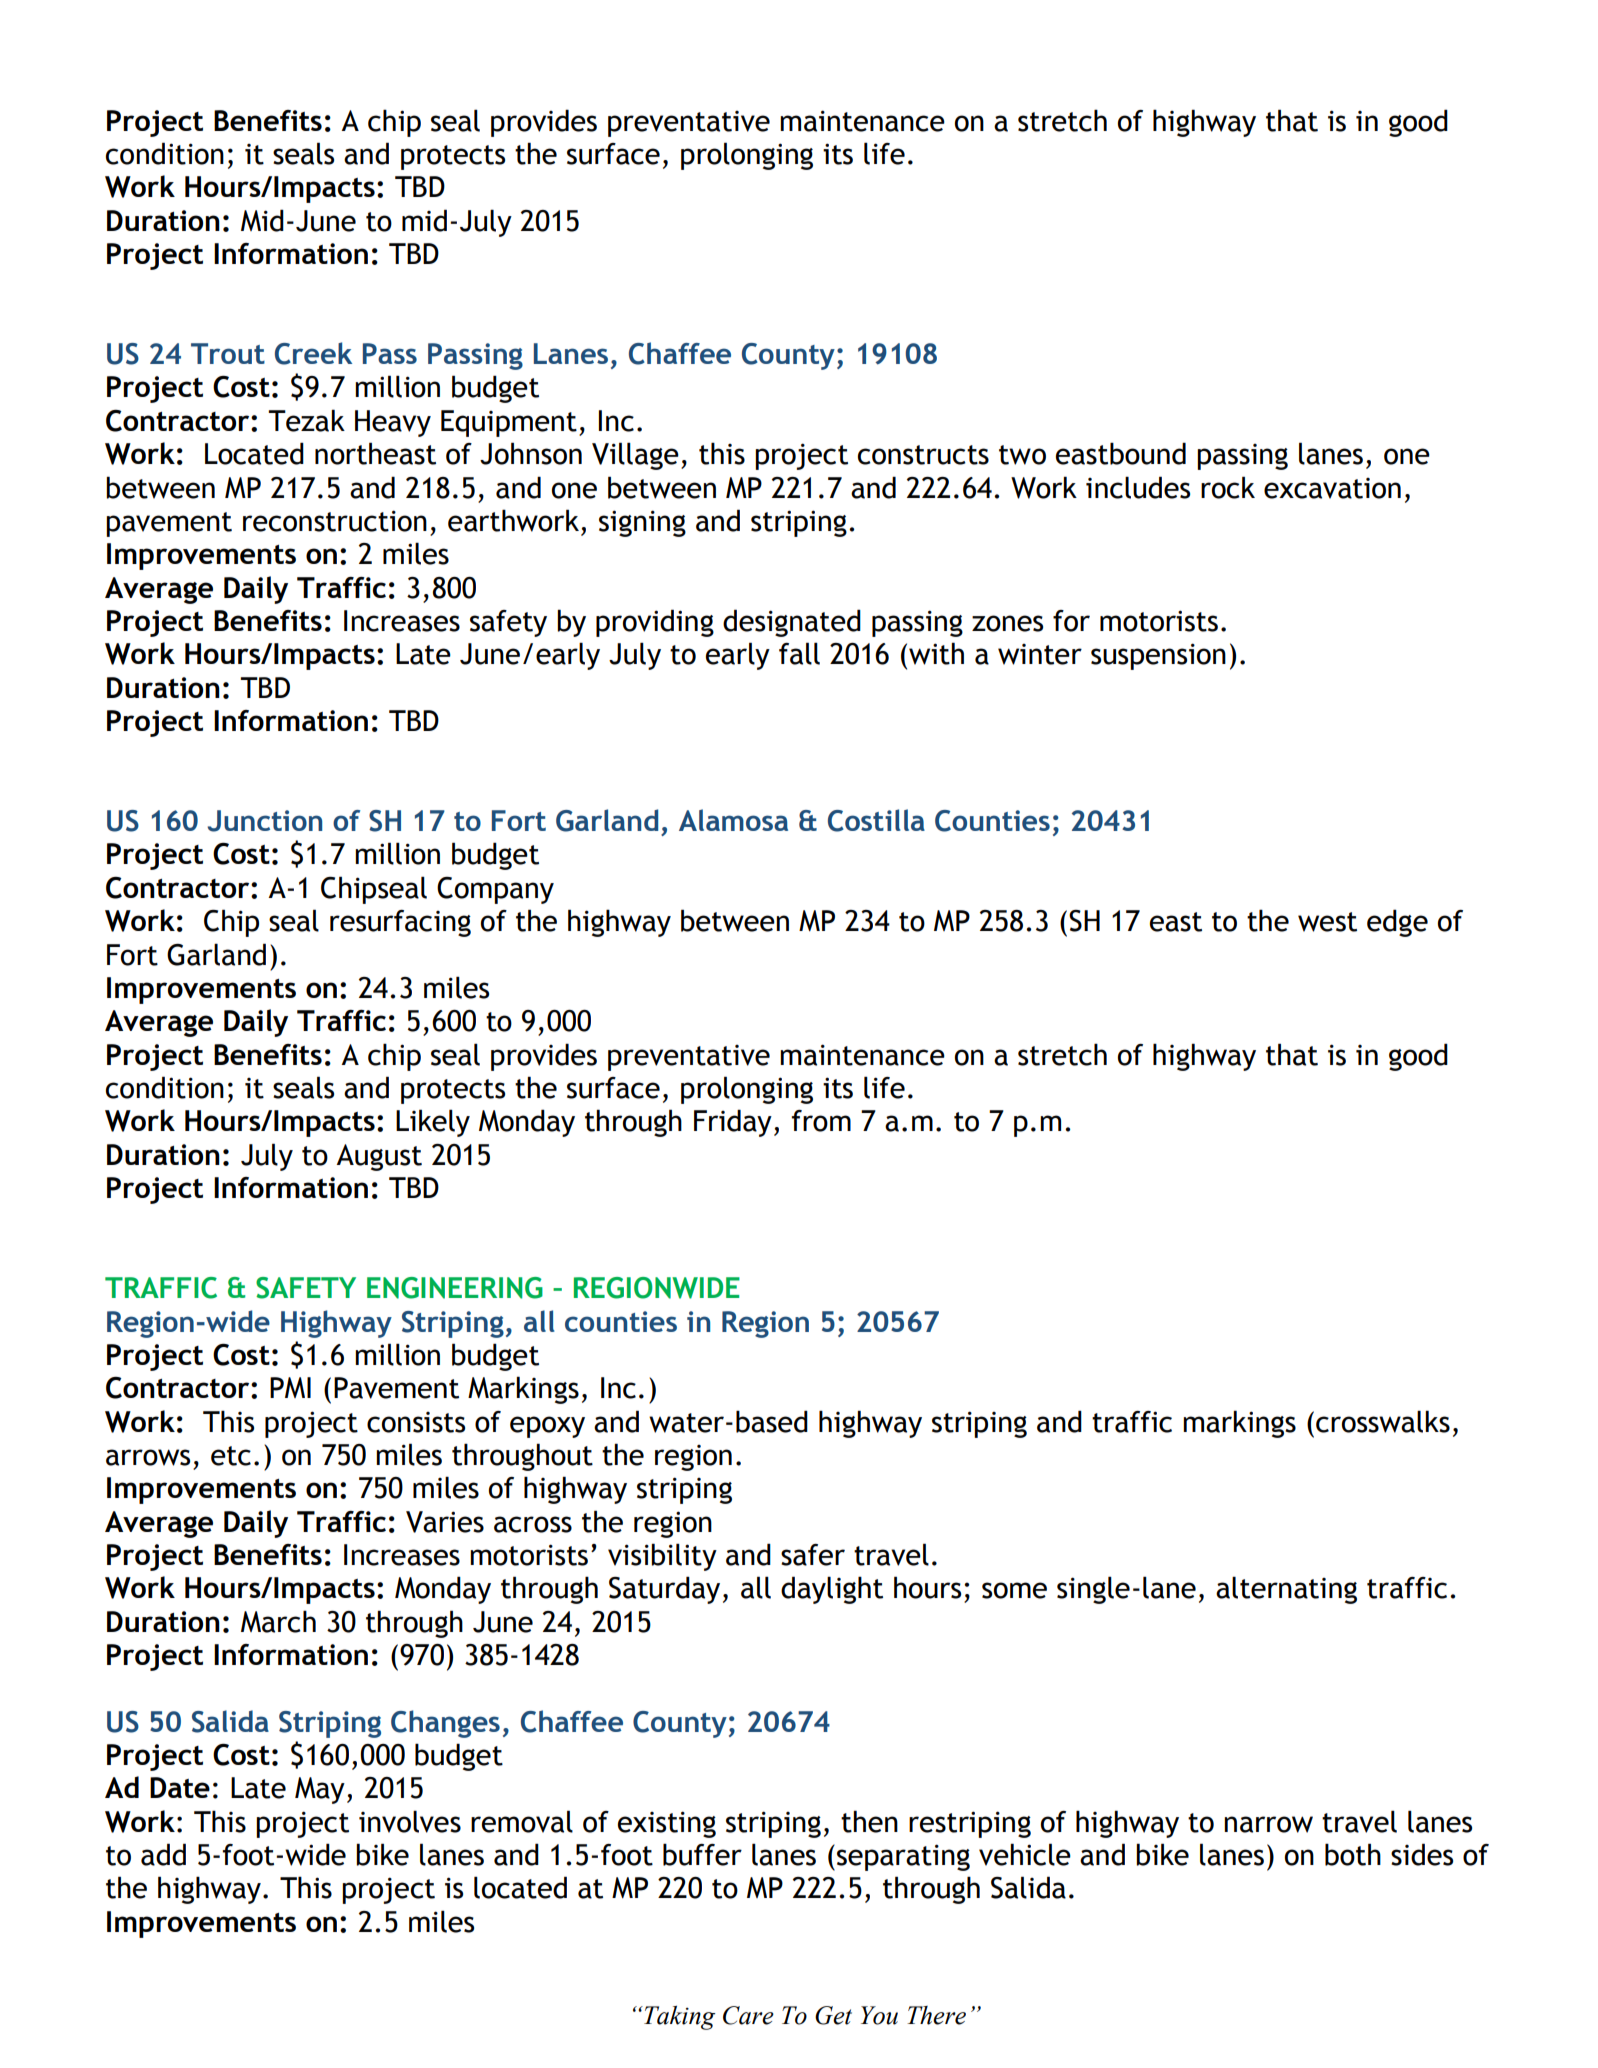 Image resolution: width=1598 pixels, height=2068 pixels. Describe the element at coordinates (1158, 656) in the screenshot. I see `suspension` at that location.
